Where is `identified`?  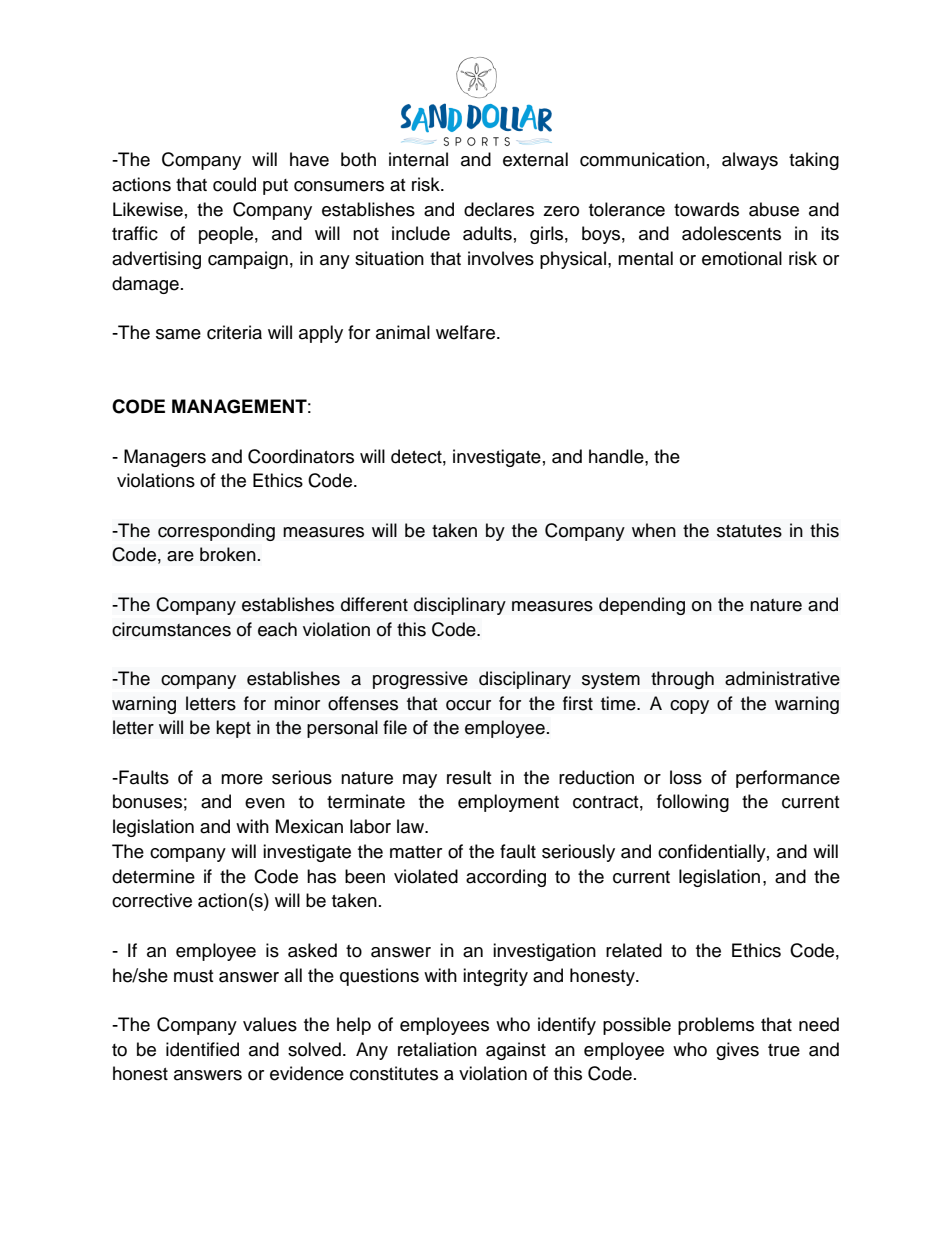 identified is located at coordinates (202, 1049).
